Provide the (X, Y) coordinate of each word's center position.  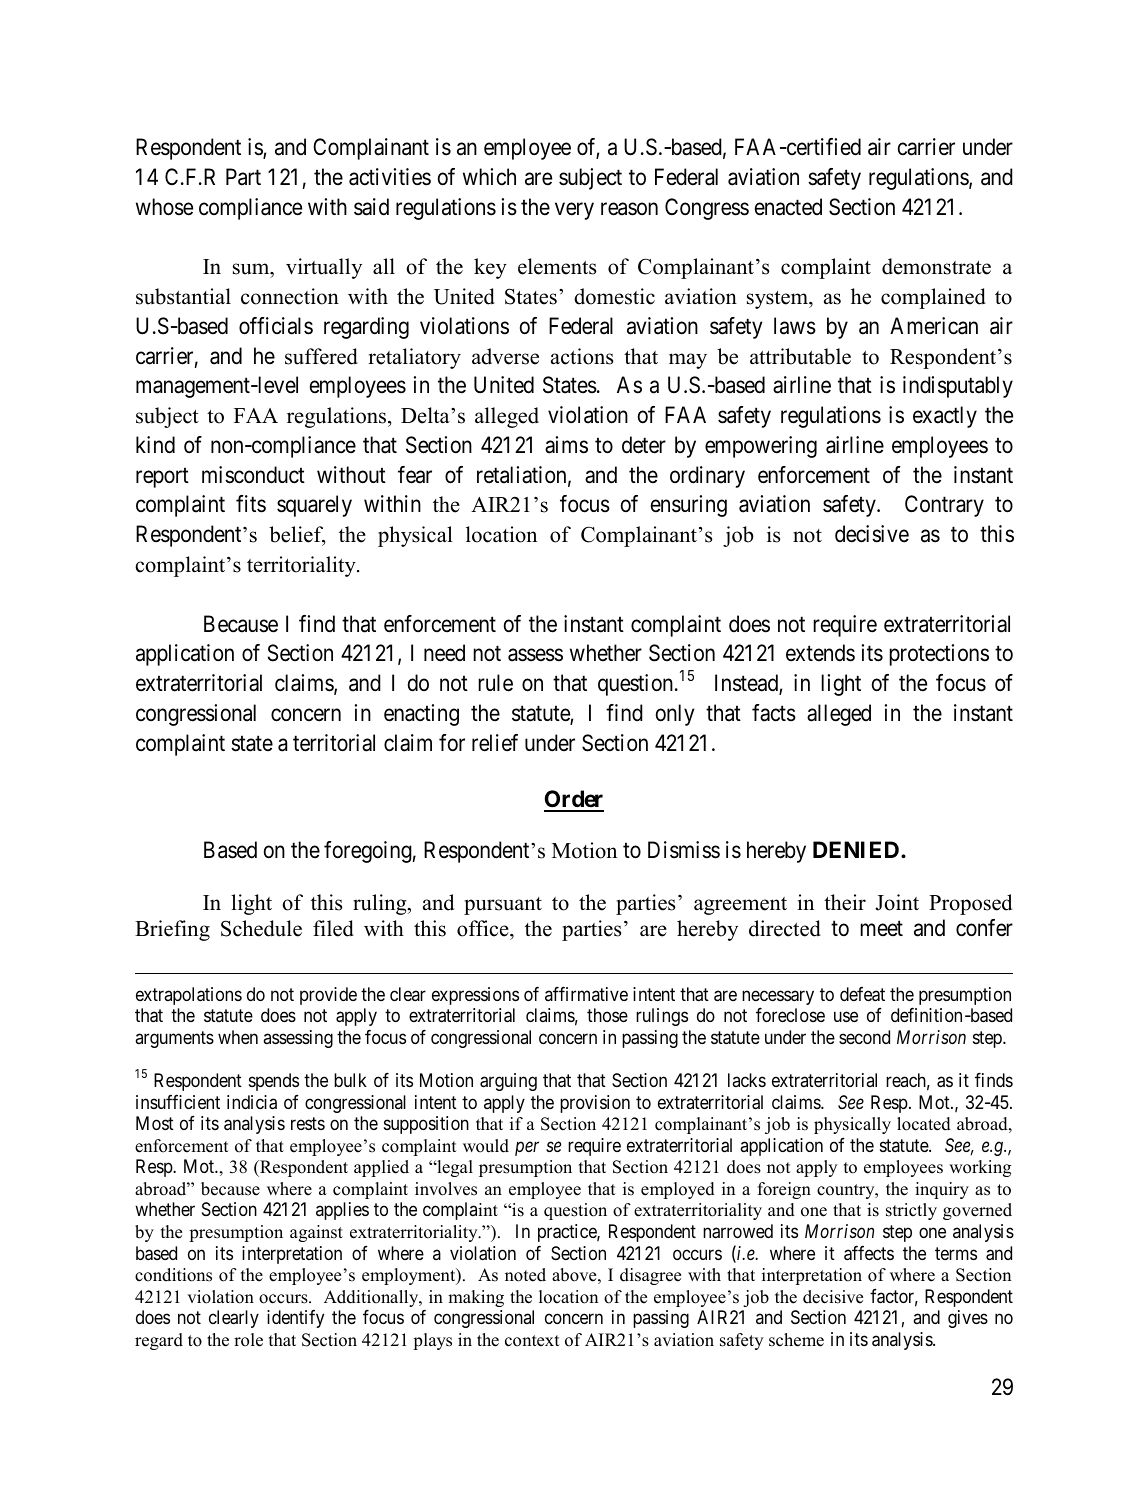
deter (644, 445)
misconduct (253, 475)
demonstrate (936, 266)
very (574, 211)
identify (295, 1319)
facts (774, 713)
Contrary (944, 506)
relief (495, 743)
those (607, 1015)
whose (164, 207)
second (864, 1037)
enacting (421, 715)
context (532, 1341)
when (238, 1037)
